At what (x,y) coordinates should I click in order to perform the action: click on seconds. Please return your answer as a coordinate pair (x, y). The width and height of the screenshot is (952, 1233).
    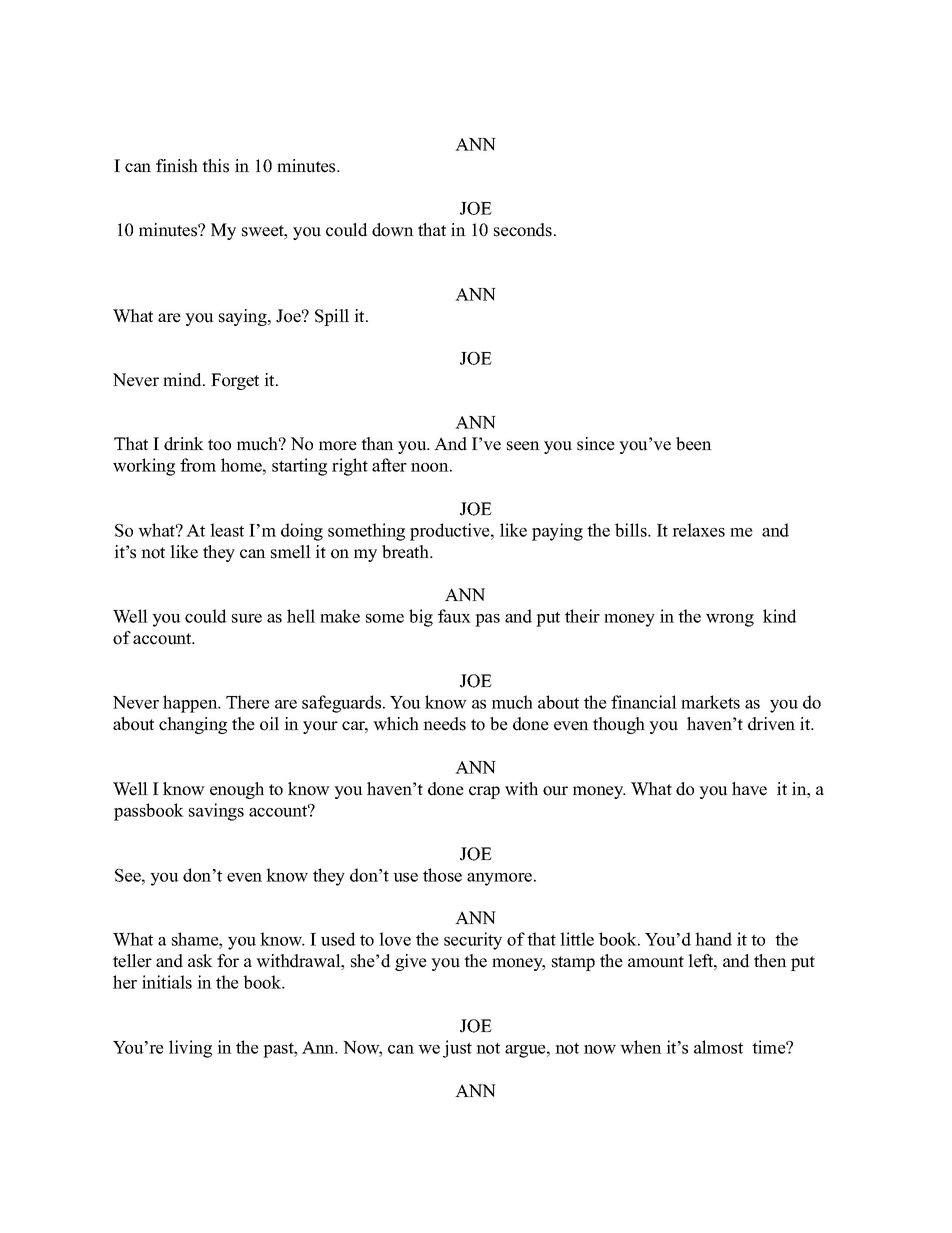
    Looking at the image, I should click on (523, 230).
